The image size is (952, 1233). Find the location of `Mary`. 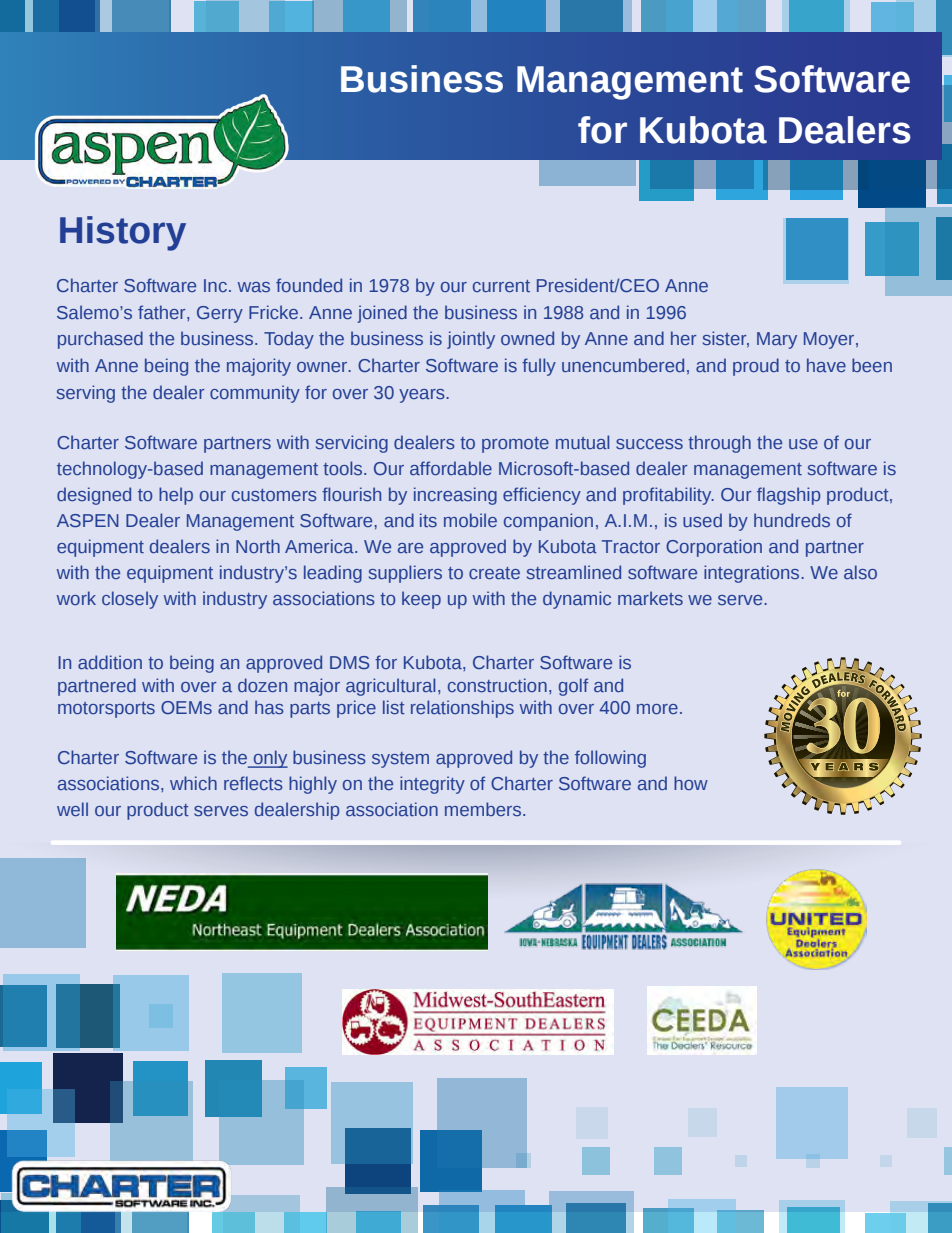

Mary is located at coordinates (777, 340).
